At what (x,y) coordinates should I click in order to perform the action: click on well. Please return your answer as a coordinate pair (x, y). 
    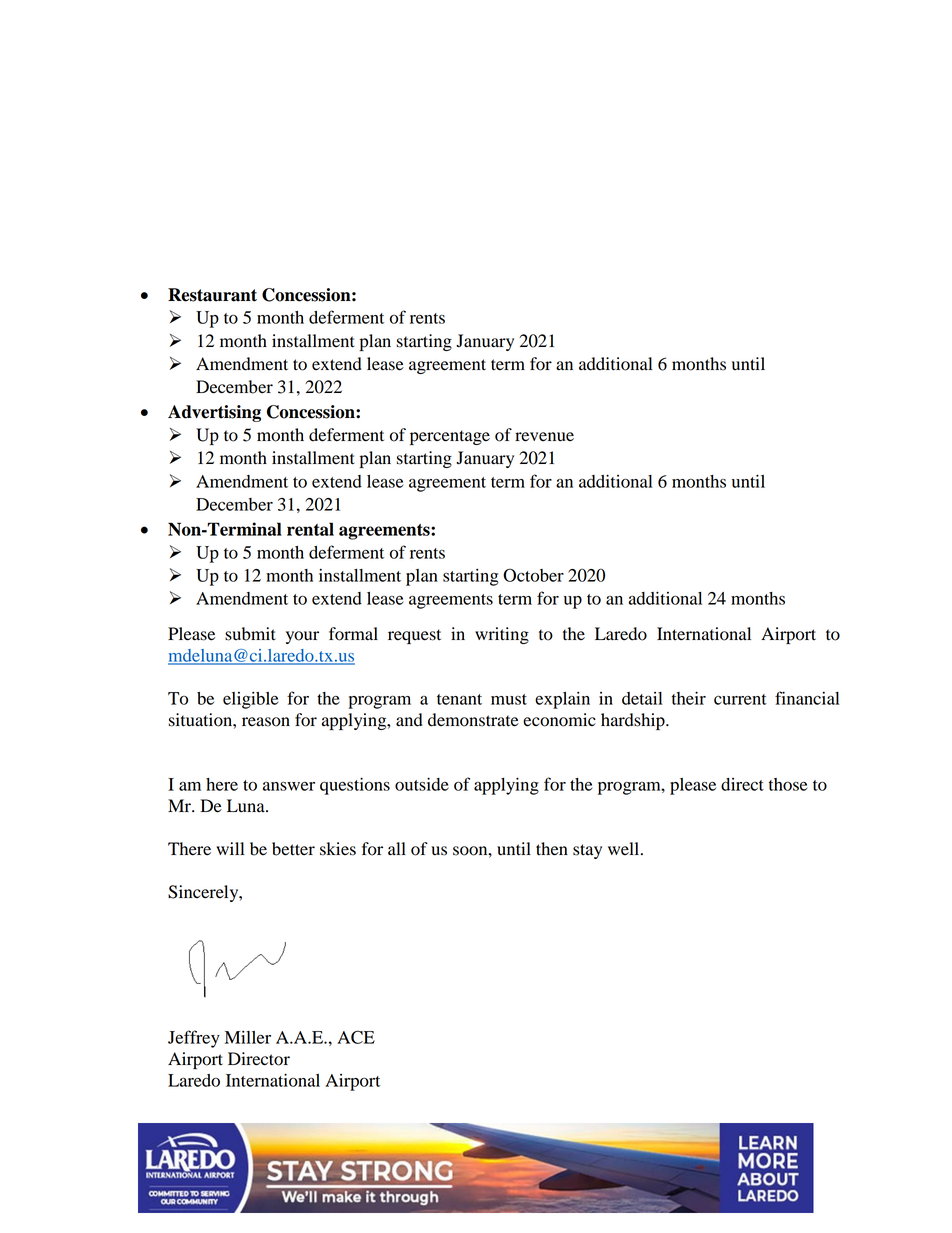
    Looking at the image, I should click on (625, 849).
